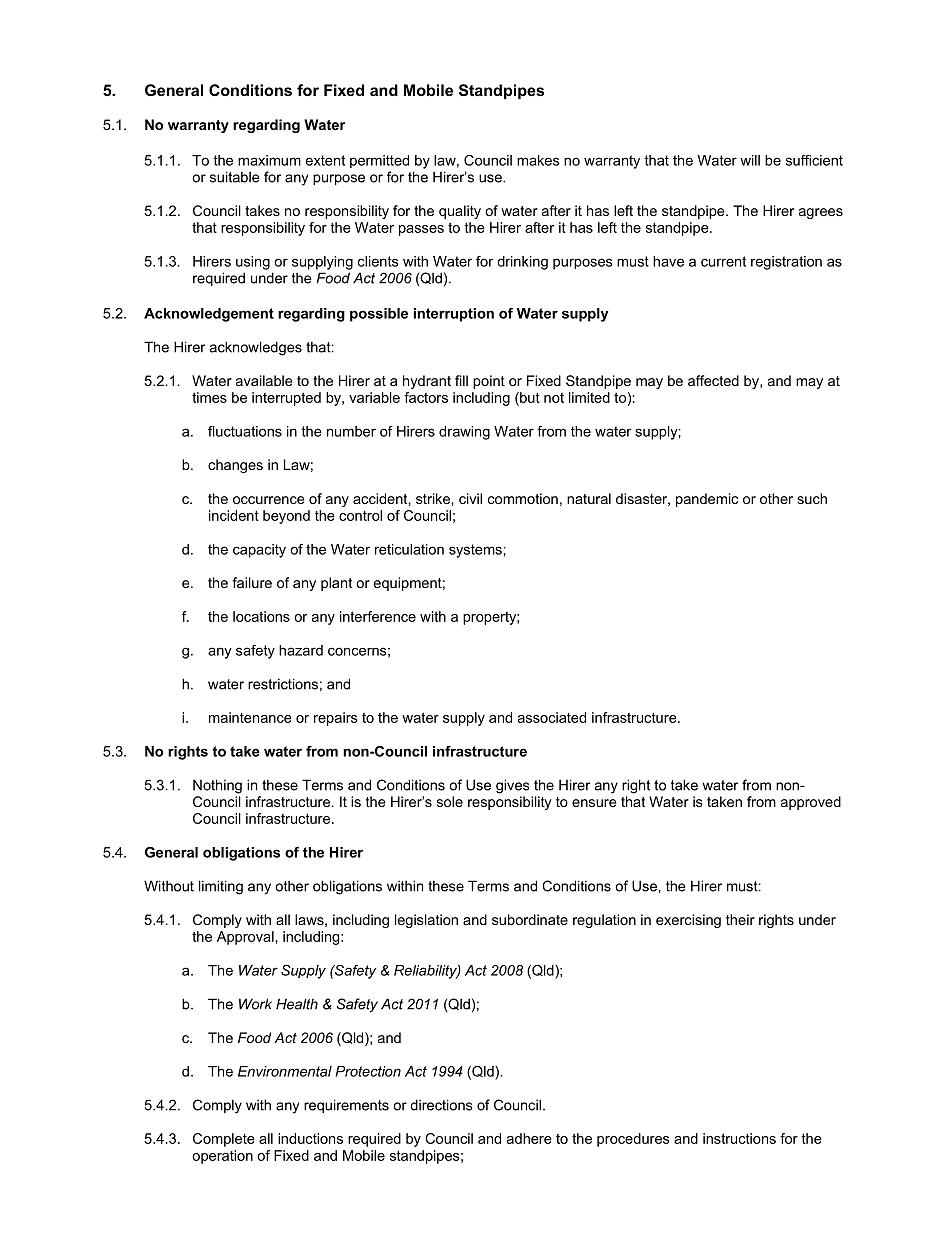 This screenshot has width=952, height=1233. I want to click on affected, so click(713, 380).
